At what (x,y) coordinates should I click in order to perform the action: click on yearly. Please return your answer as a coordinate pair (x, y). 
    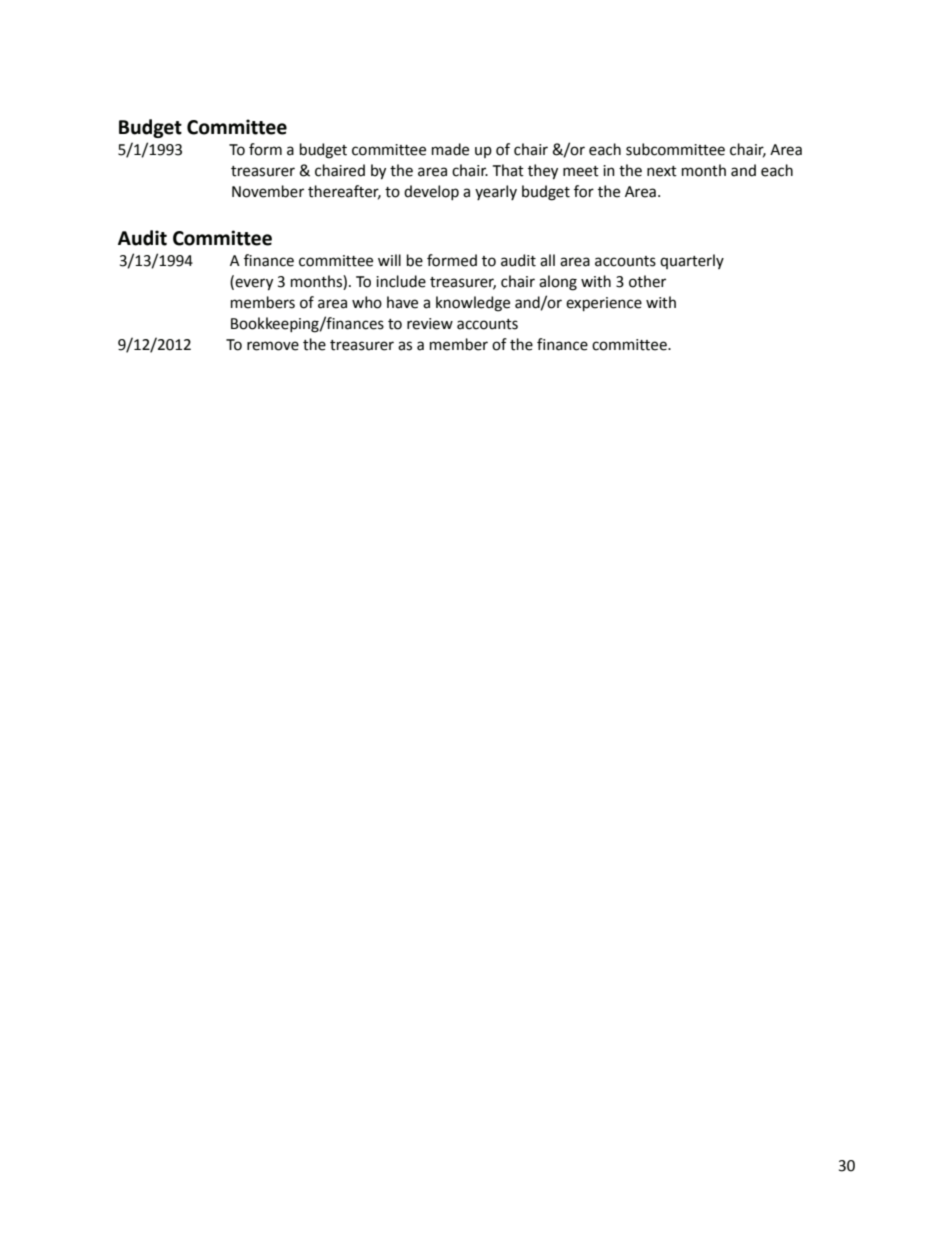
    Looking at the image, I should click on (496, 192).
